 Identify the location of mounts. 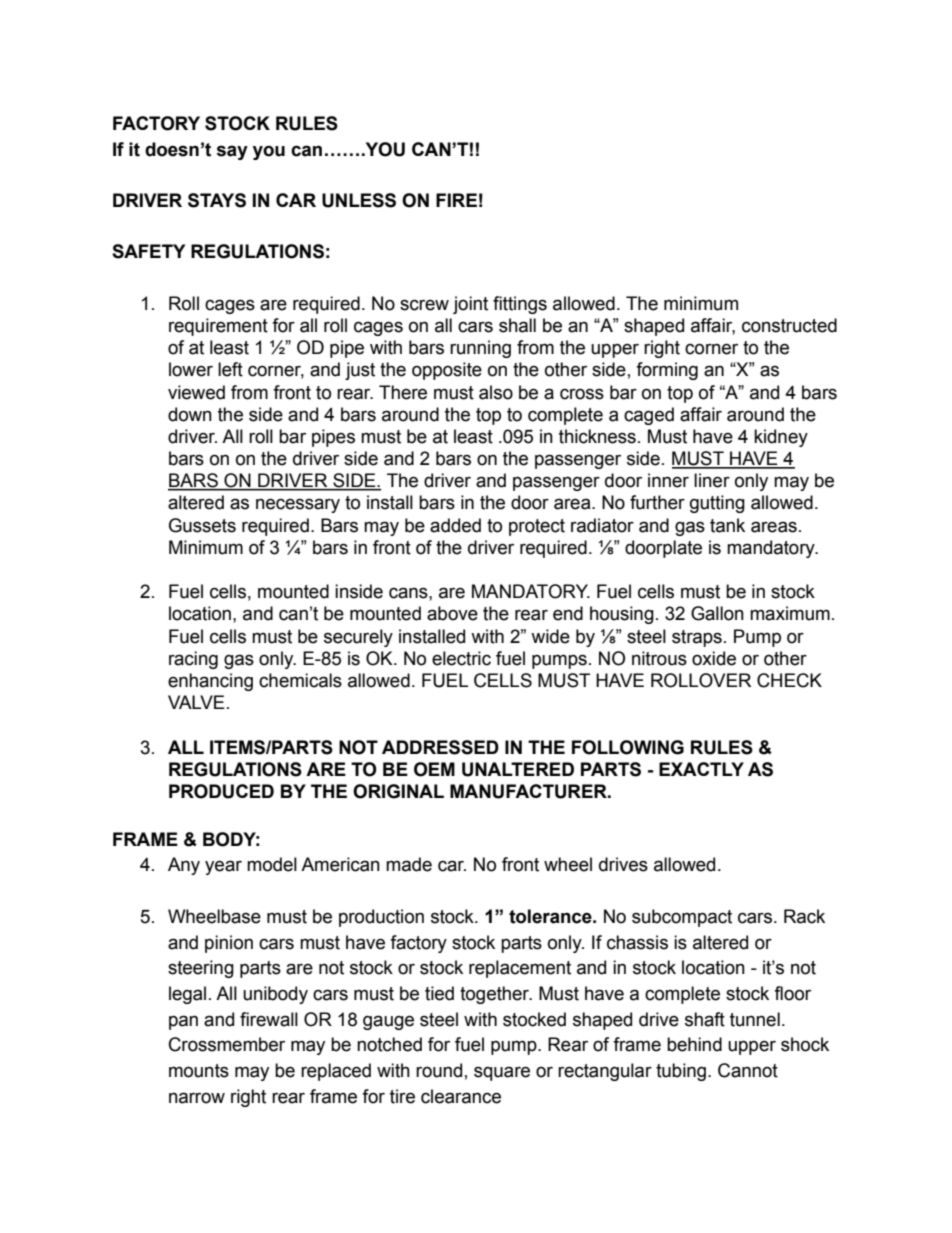
(199, 1071).
